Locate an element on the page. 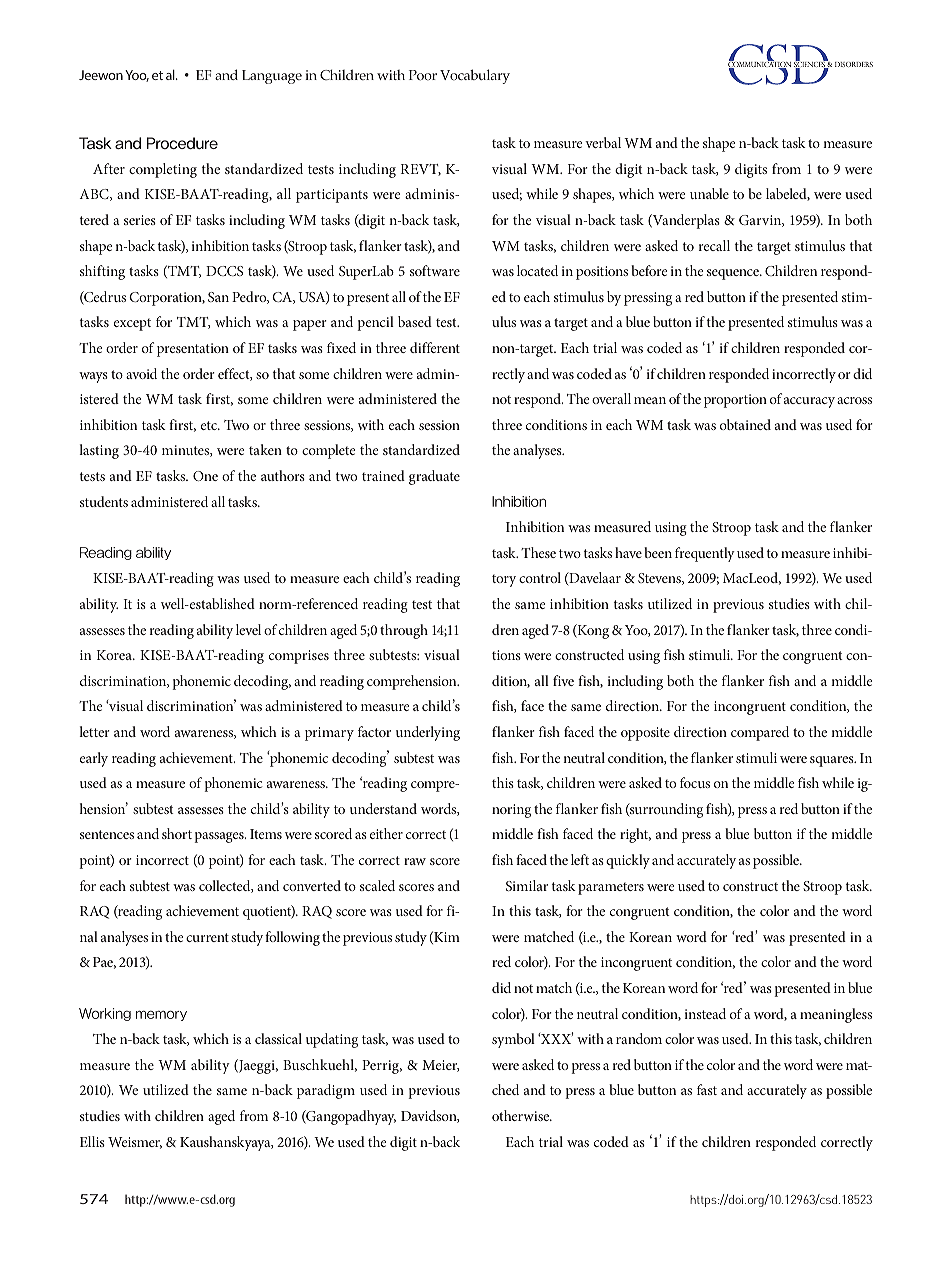  obtained is located at coordinates (745, 424).
